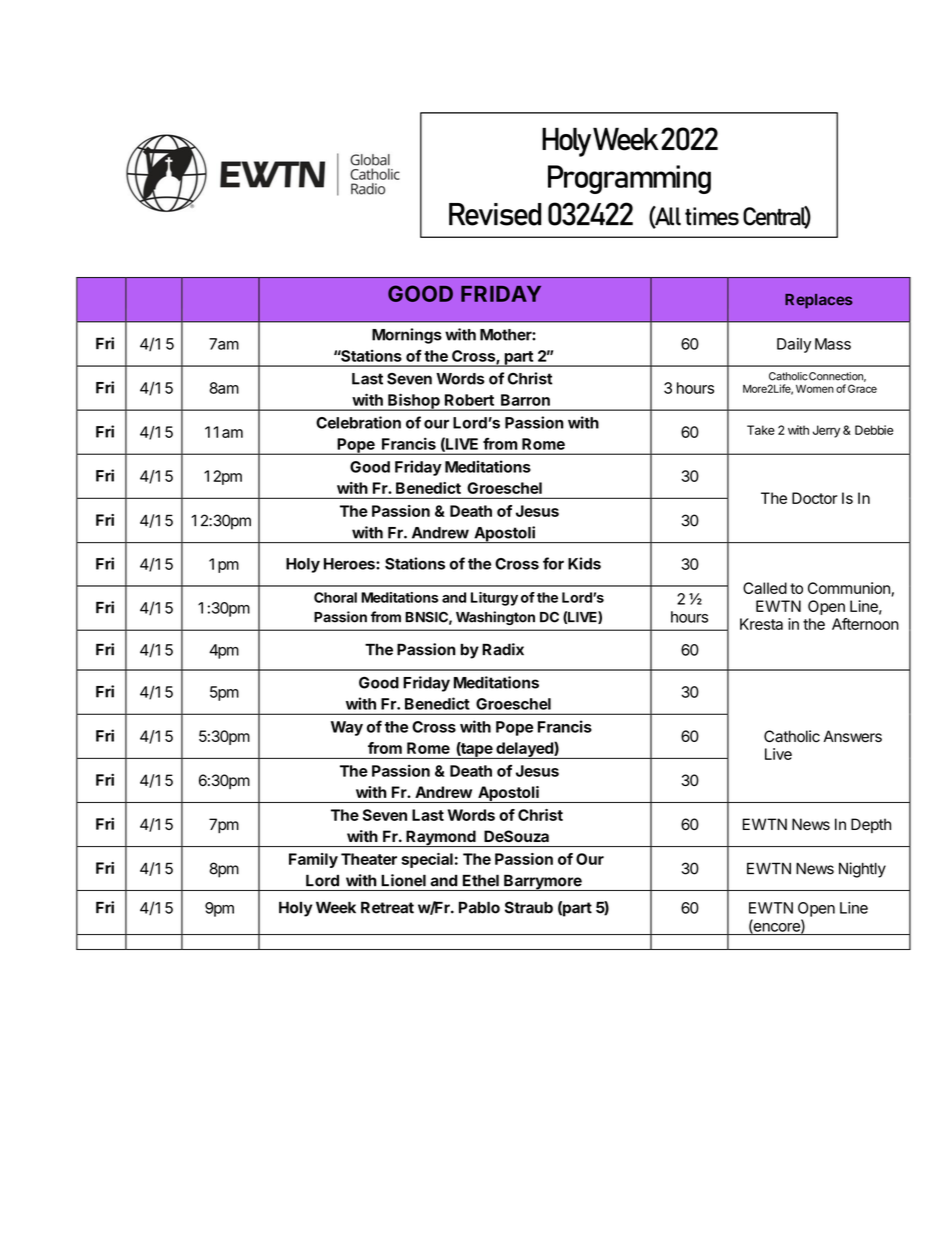 The image size is (952, 1233). I want to click on Straub, so click(529, 907).
